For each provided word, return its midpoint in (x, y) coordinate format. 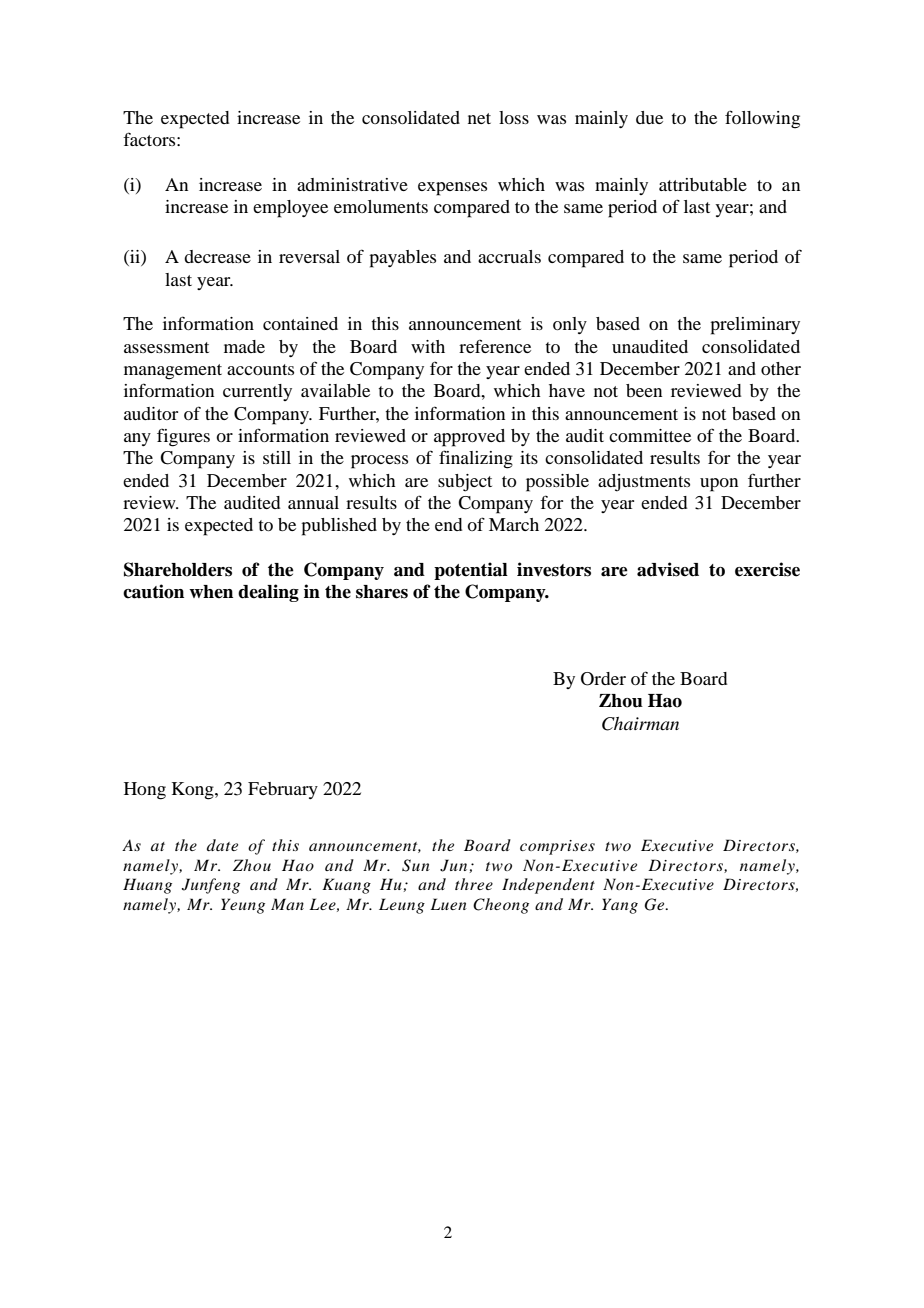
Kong (194, 791)
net (479, 118)
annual (313, 502)
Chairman (640, 724)
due (649, 117)
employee (290, 209)
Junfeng (211, 886)
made (244, 346)
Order (603, 679)
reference (495, 346)
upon (719, 485)
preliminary (755, 326)
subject (465, 483)
